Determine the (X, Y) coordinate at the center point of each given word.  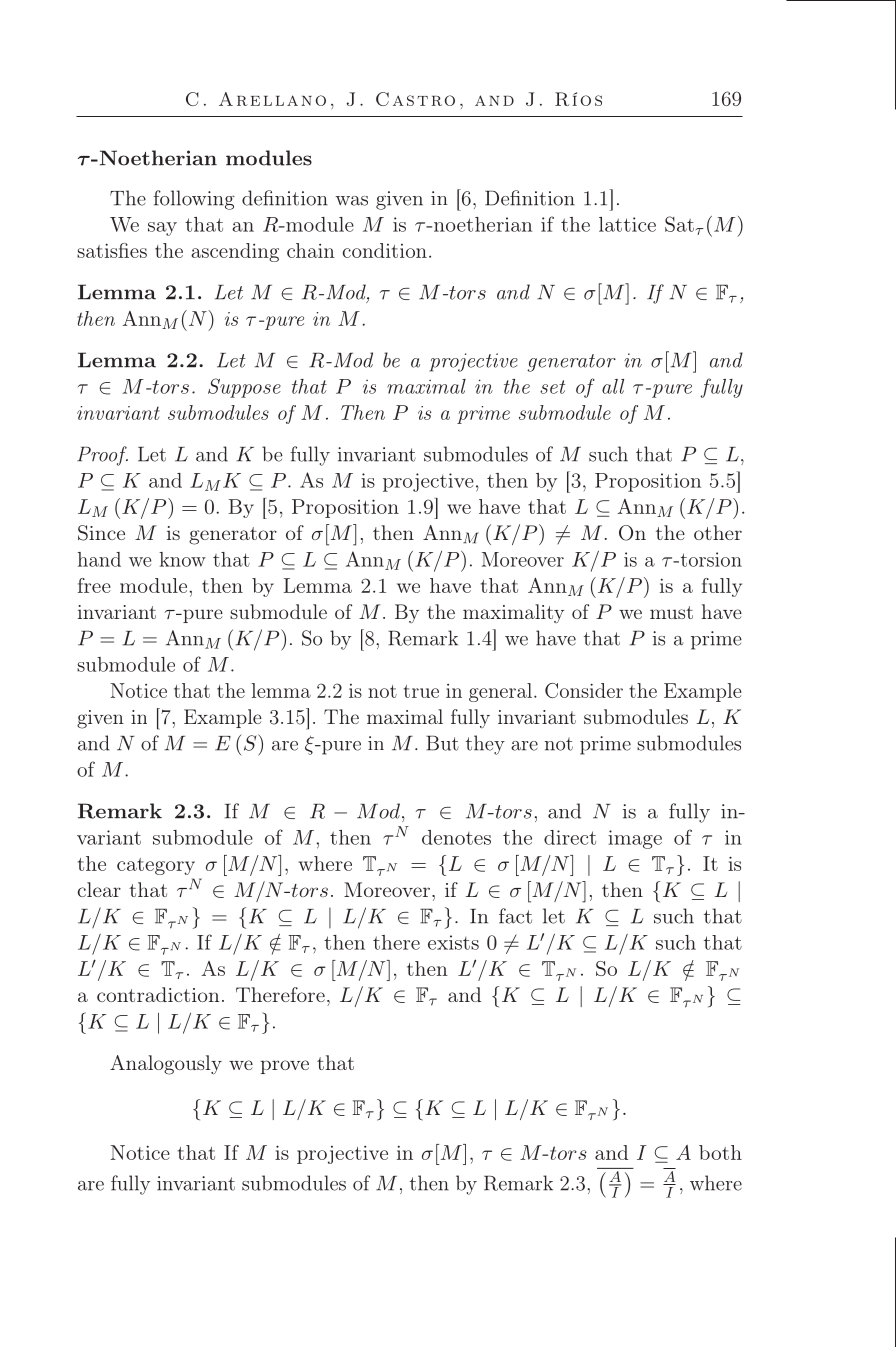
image (635, 839)
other (718, 532)
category (156, 866)
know (182, 559)
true (421, 691)
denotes (456, 837)
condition (385, 250)
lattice (627, 224)
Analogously (166, 1065)
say (162, 229)
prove (284, 1067)
